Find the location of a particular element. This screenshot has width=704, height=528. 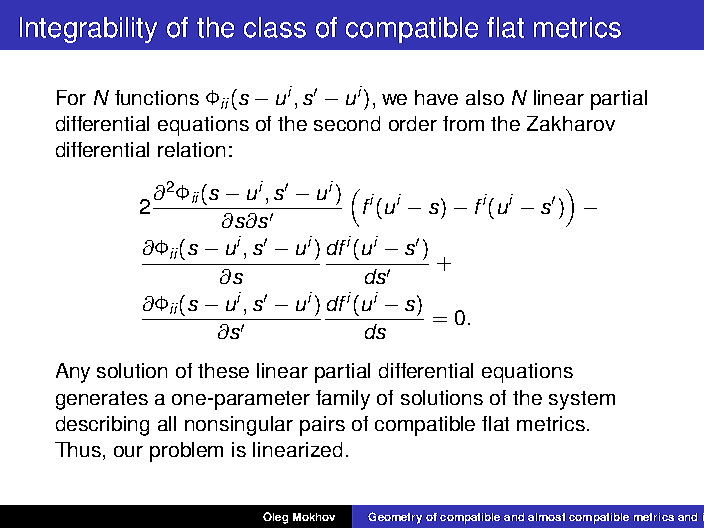

Integrability is located at coordinates (88, 30).
